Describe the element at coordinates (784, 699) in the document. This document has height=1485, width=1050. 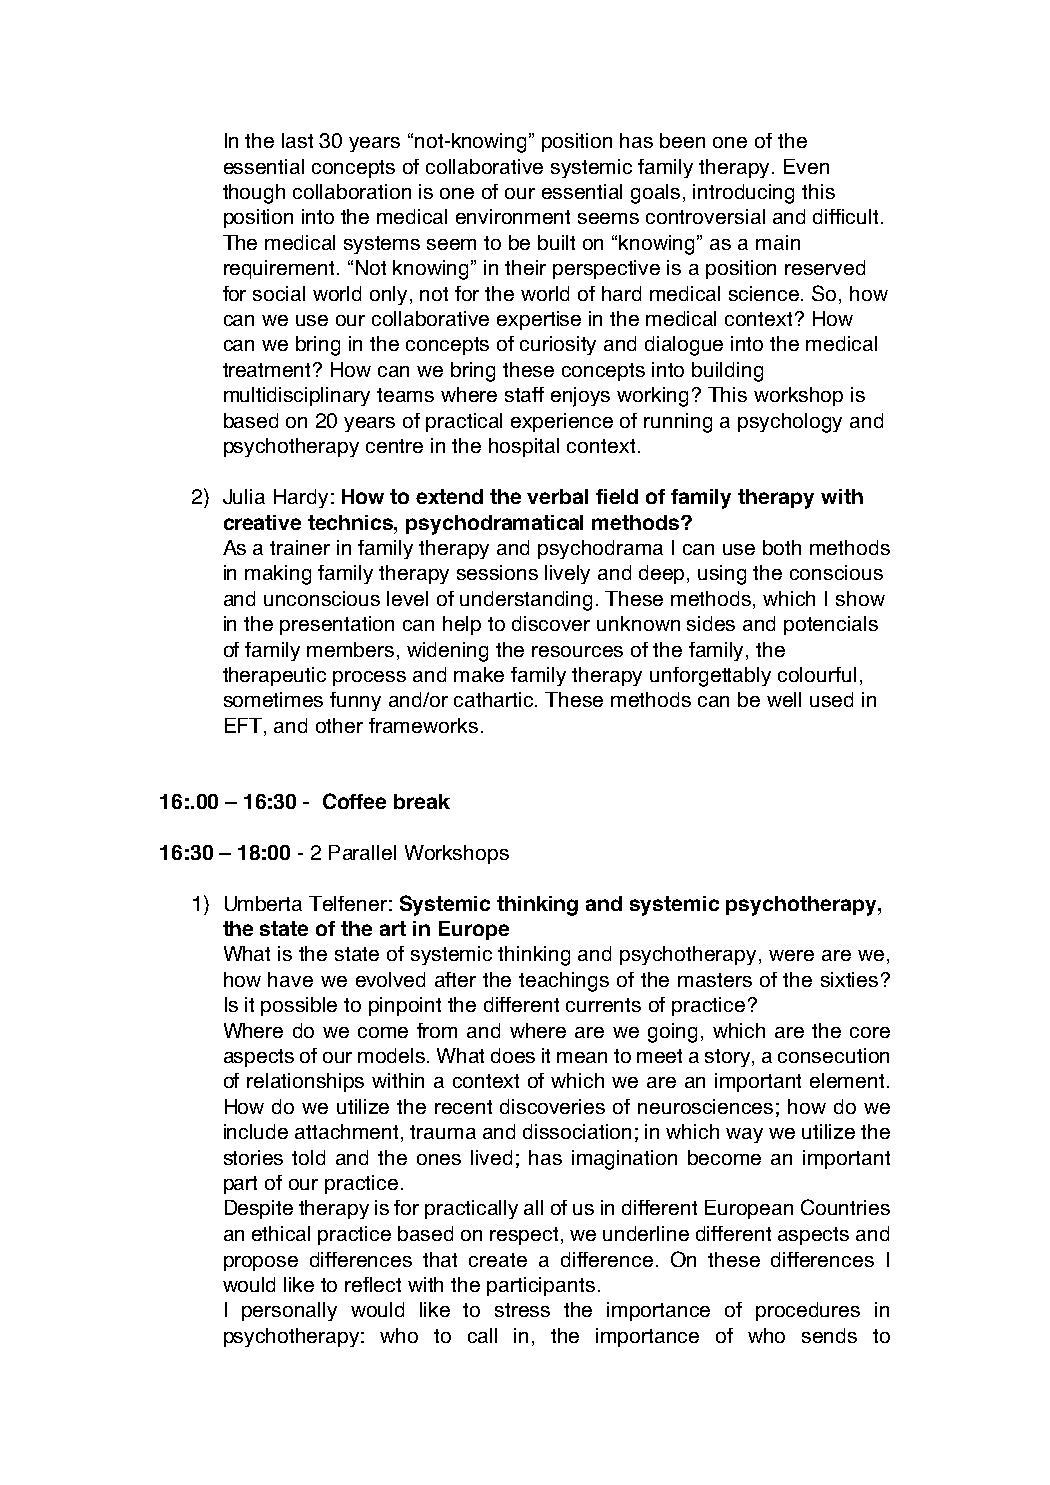
I see `well` at that location.
